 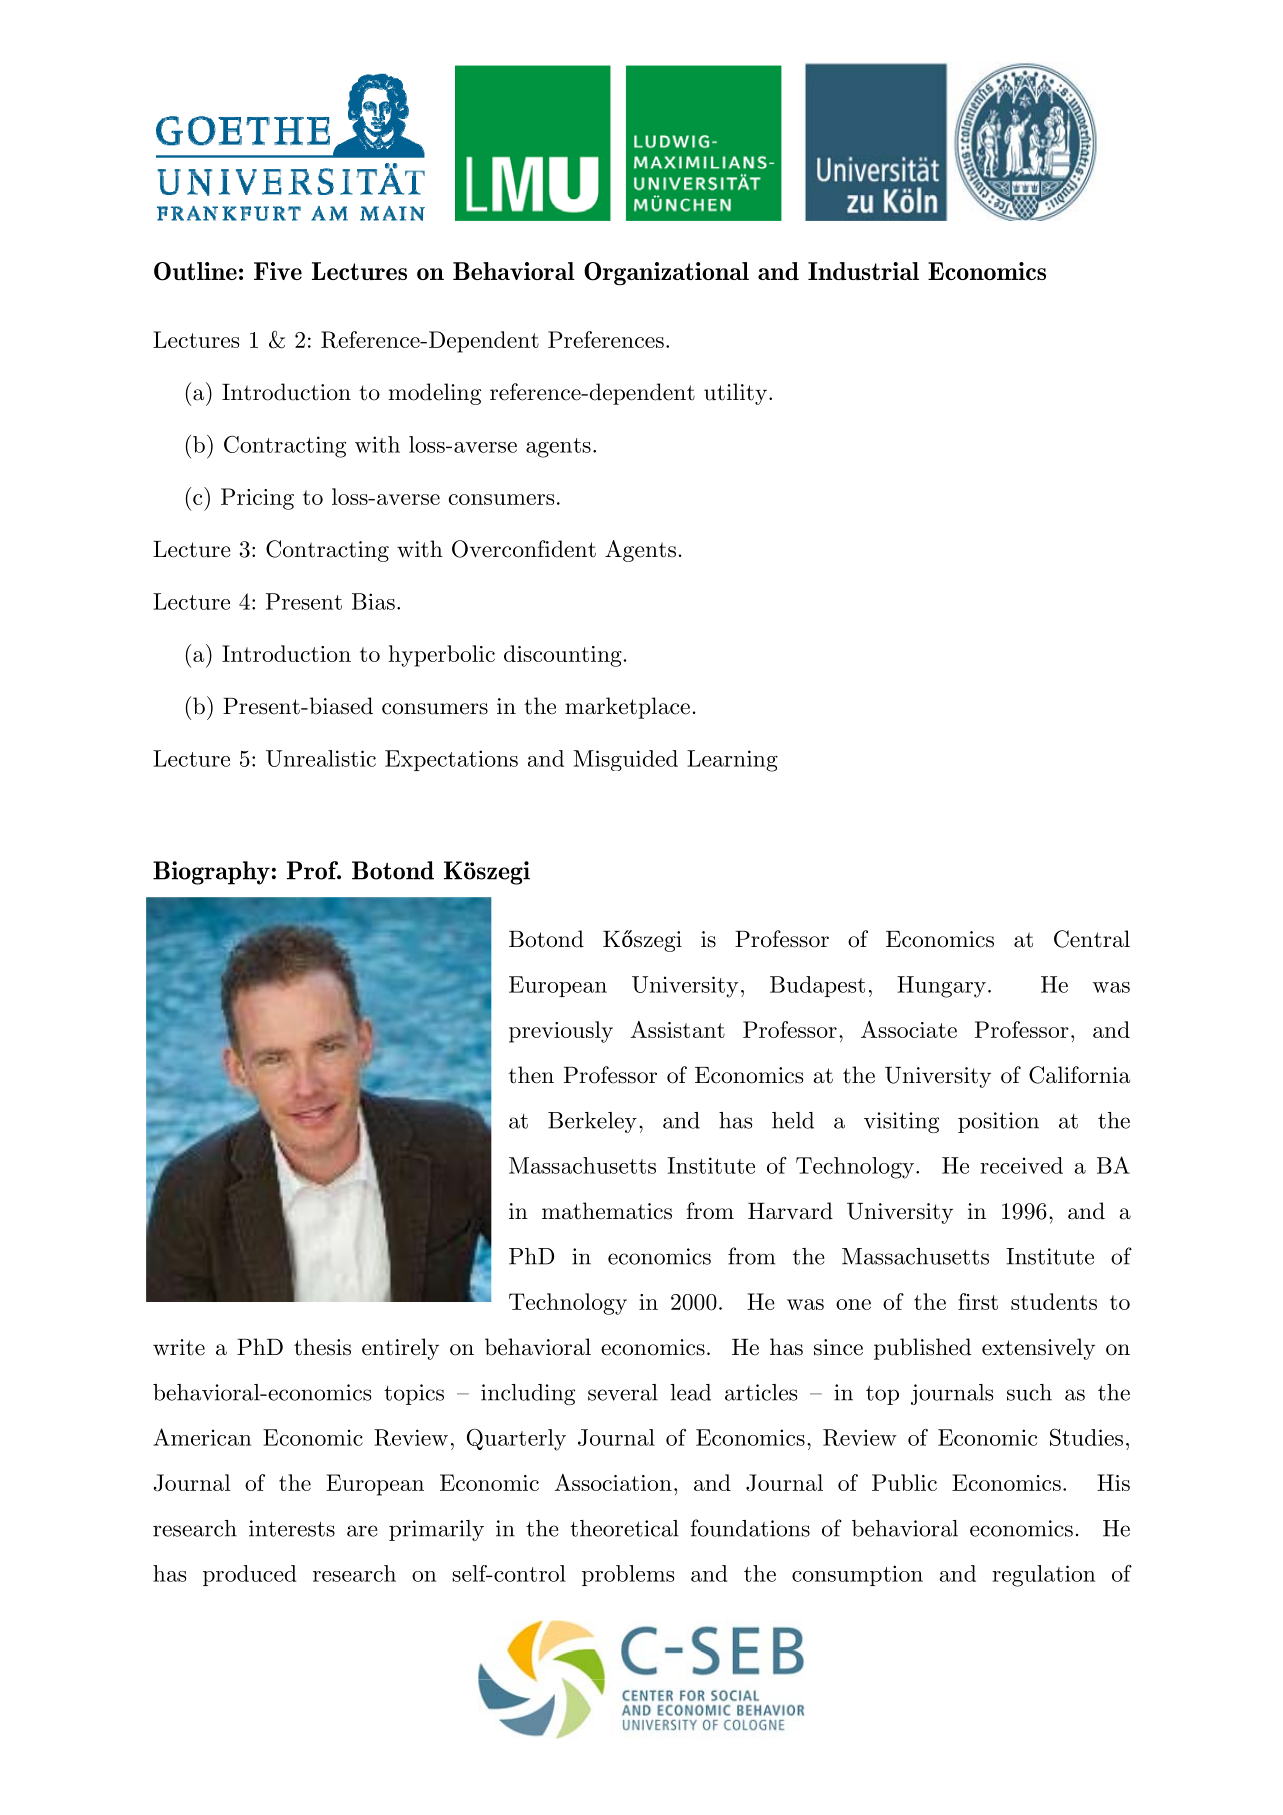 What do you see at coordinates (666, 273) in the screenshot?
I see `Organizational` at bounding box center [666, 273].
